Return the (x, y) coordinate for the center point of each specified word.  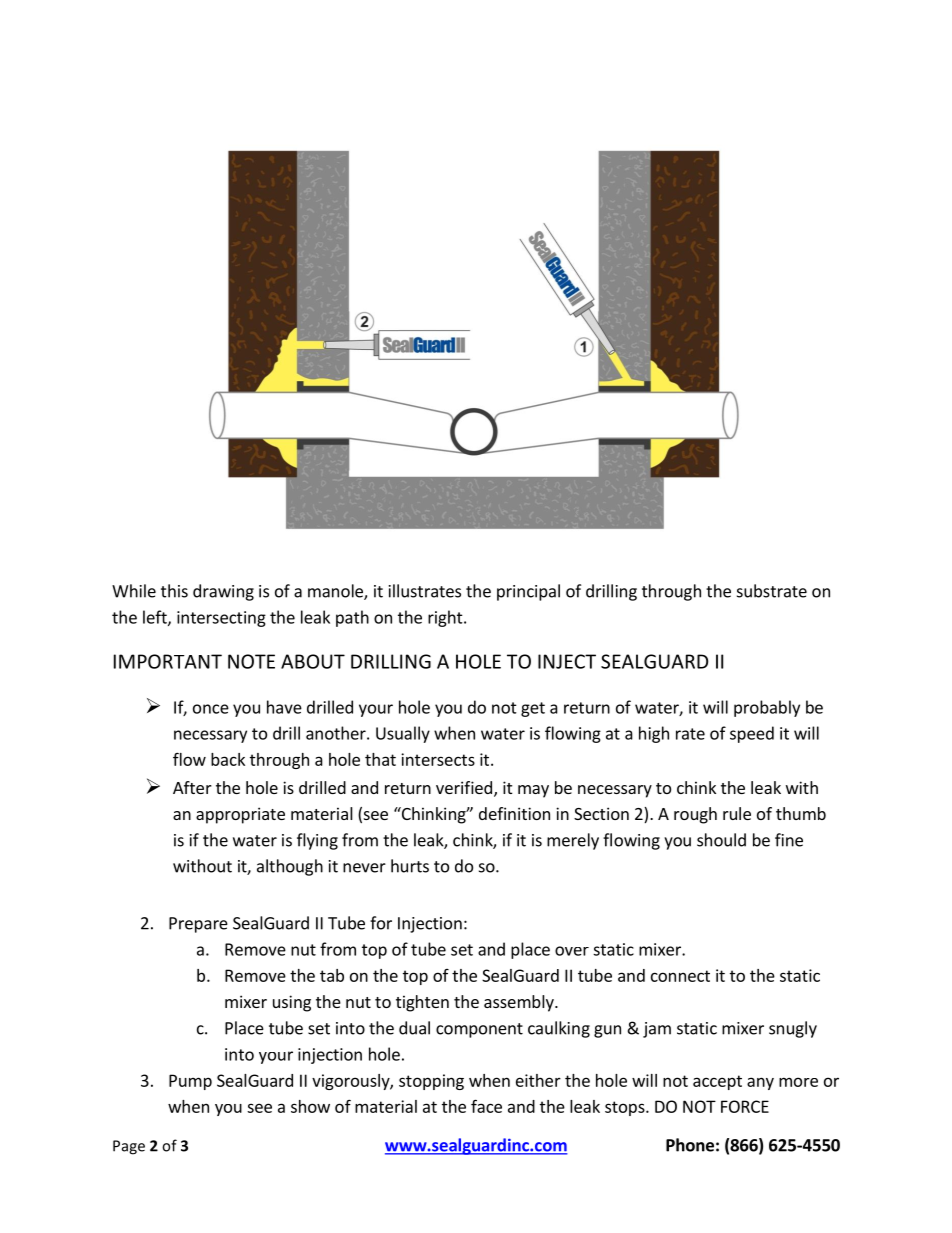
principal (528, 592)
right (446, 618)
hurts (410, 866)
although (290, 867)
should (721, 840)
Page (129, 1147)
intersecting (221, 619)
